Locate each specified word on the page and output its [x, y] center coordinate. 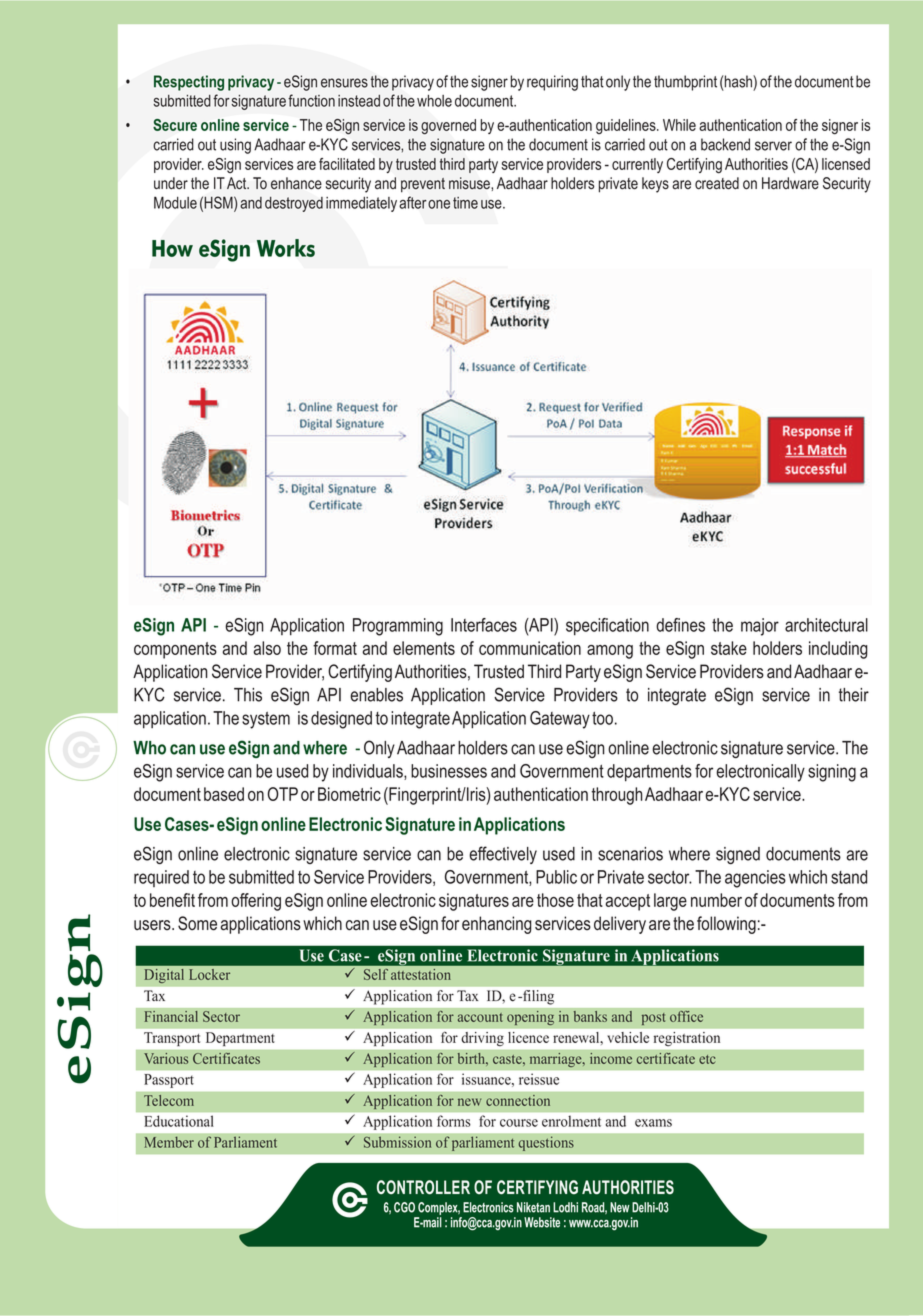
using [235, 146]
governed [448, 127]
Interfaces [484, 625]
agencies [755, 879]
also [267, 648]
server [773, 146]
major [760, 627]
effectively [503, 855]
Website [542, 1222]
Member [169, 1142]
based [224, 794]
